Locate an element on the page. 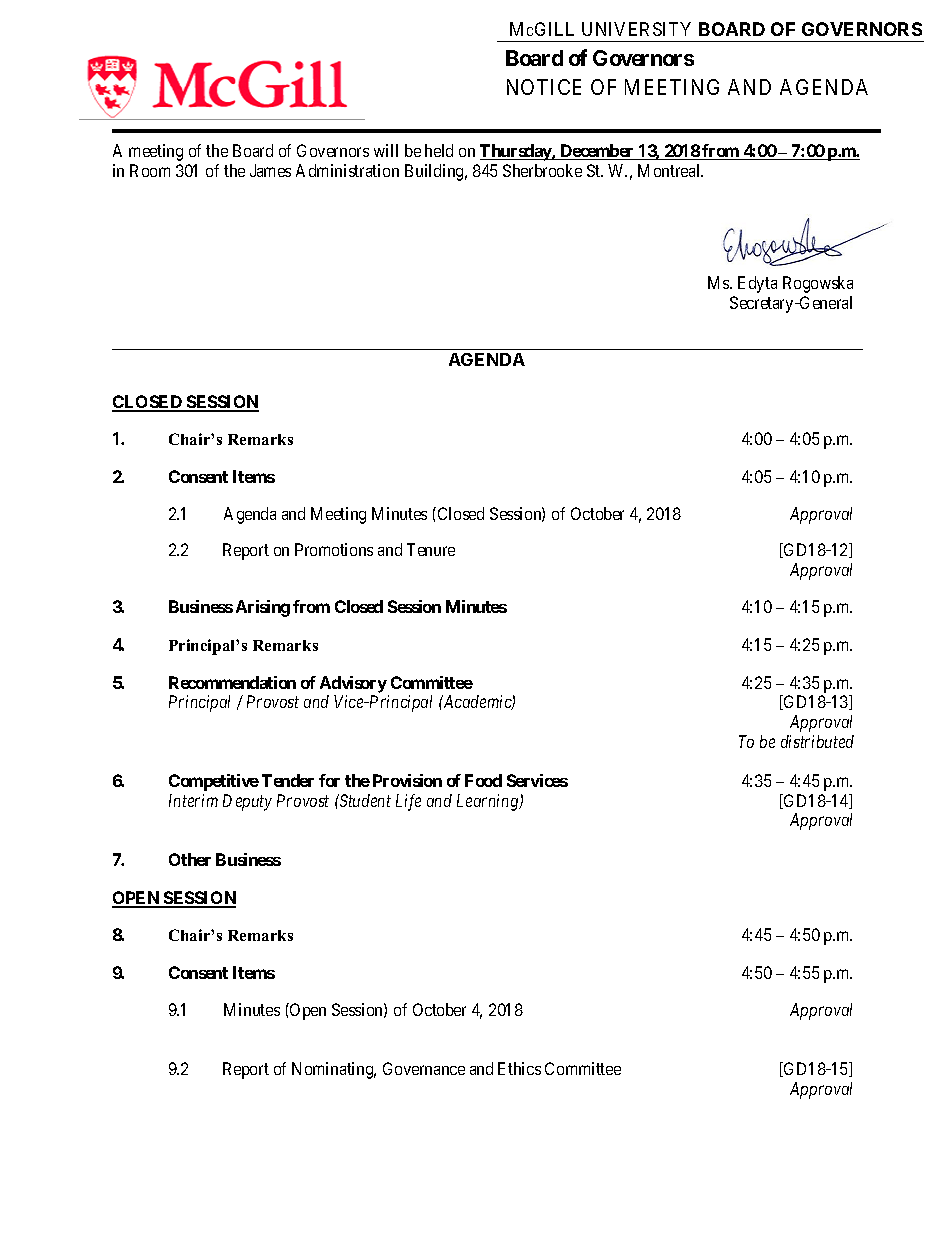  Ethics is located at coordinates (519, 1068).
